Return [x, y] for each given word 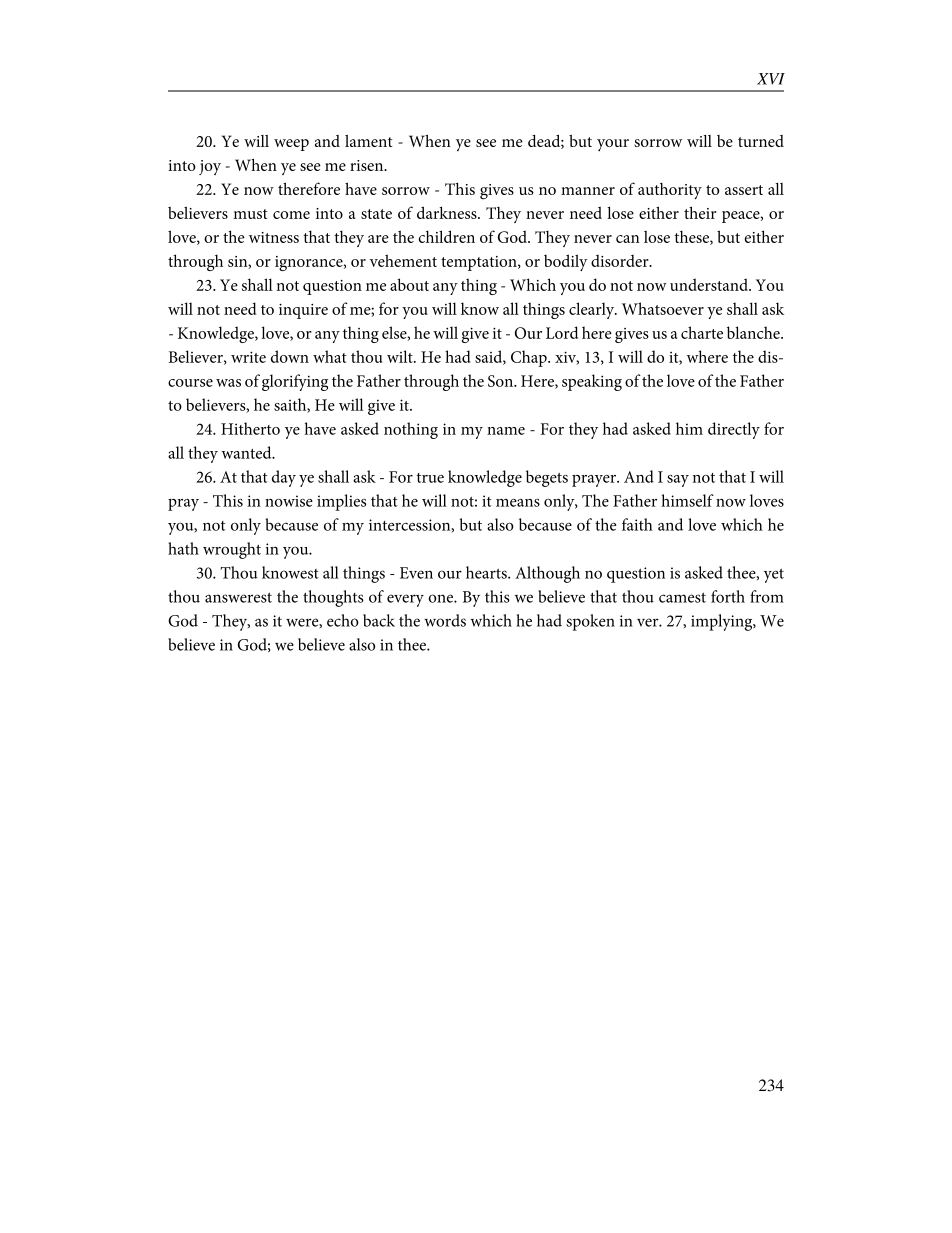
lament [368, 141]
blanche [754, 332]
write [248, 357]
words [445, 620]
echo [343, 620]
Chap [530, 358]
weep [291, 145]
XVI [771, 79]
